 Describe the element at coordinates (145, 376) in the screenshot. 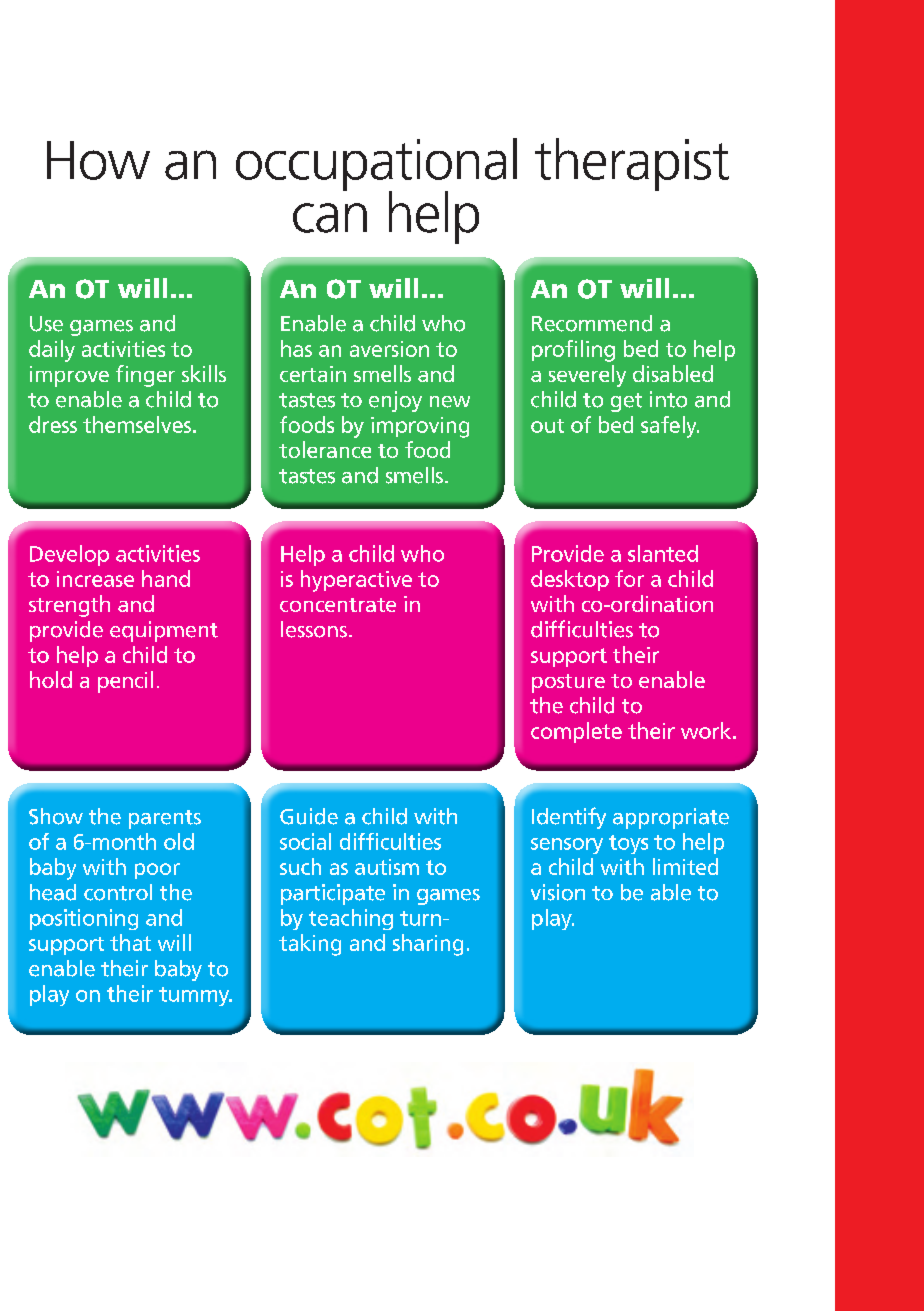

I see `finger` at that location.
